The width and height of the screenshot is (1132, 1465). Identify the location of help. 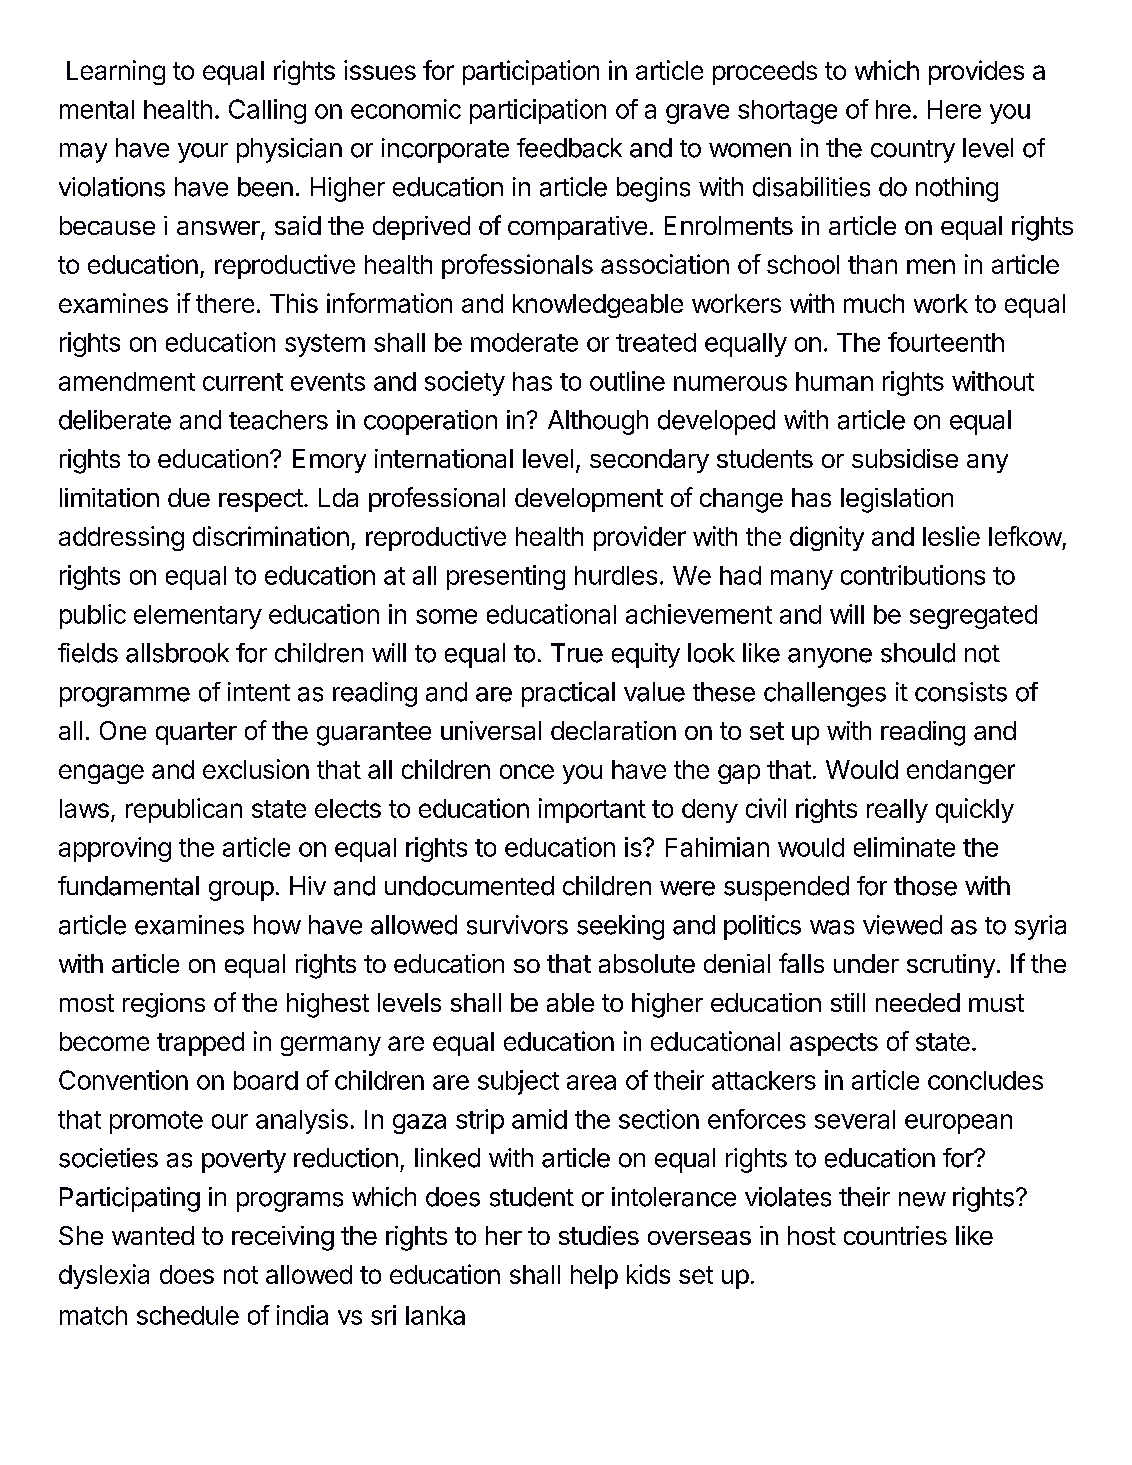
(594, 1277).
